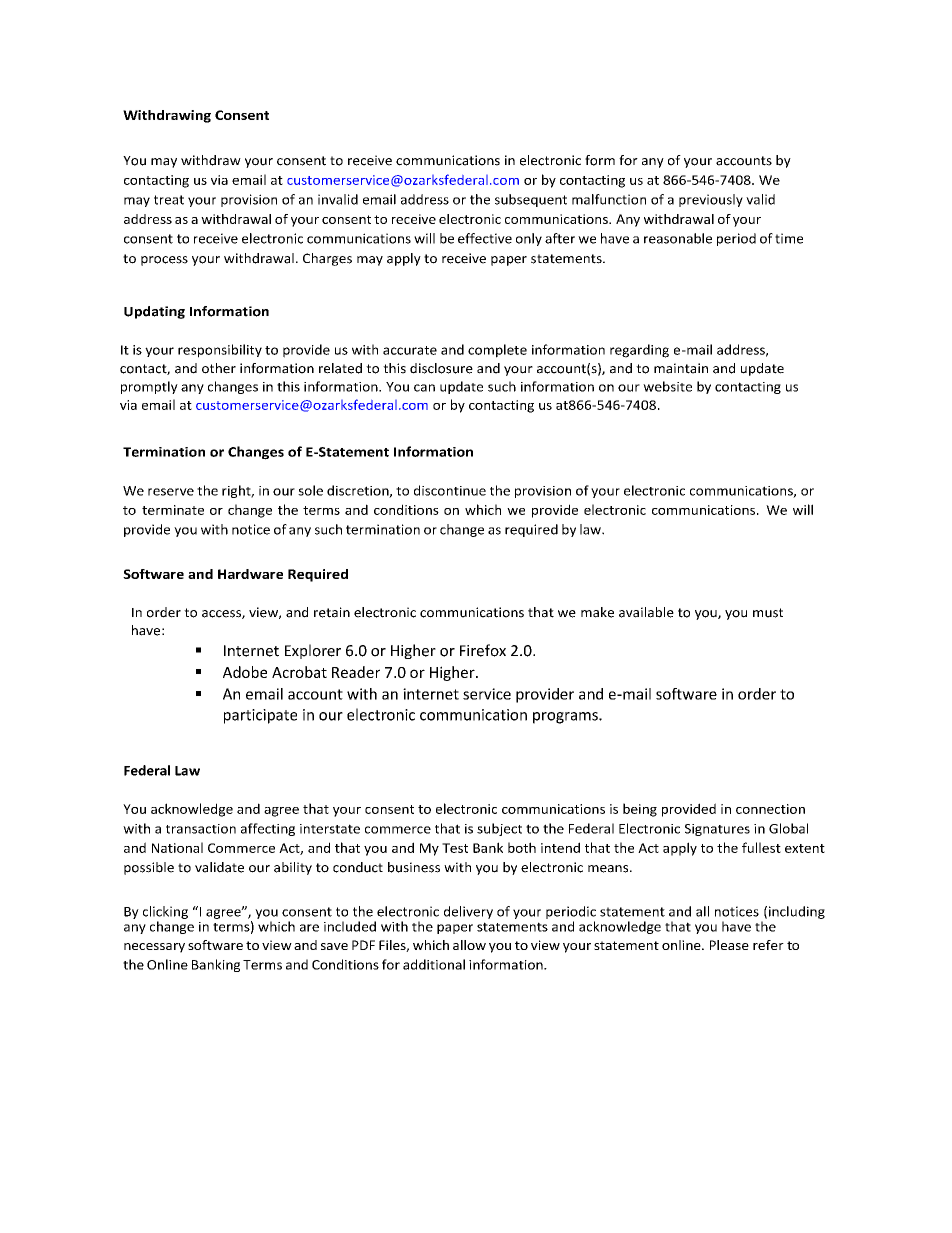 The height and width of the screenshot is (1233, 952). I want to click on must, so click(768, 613).
